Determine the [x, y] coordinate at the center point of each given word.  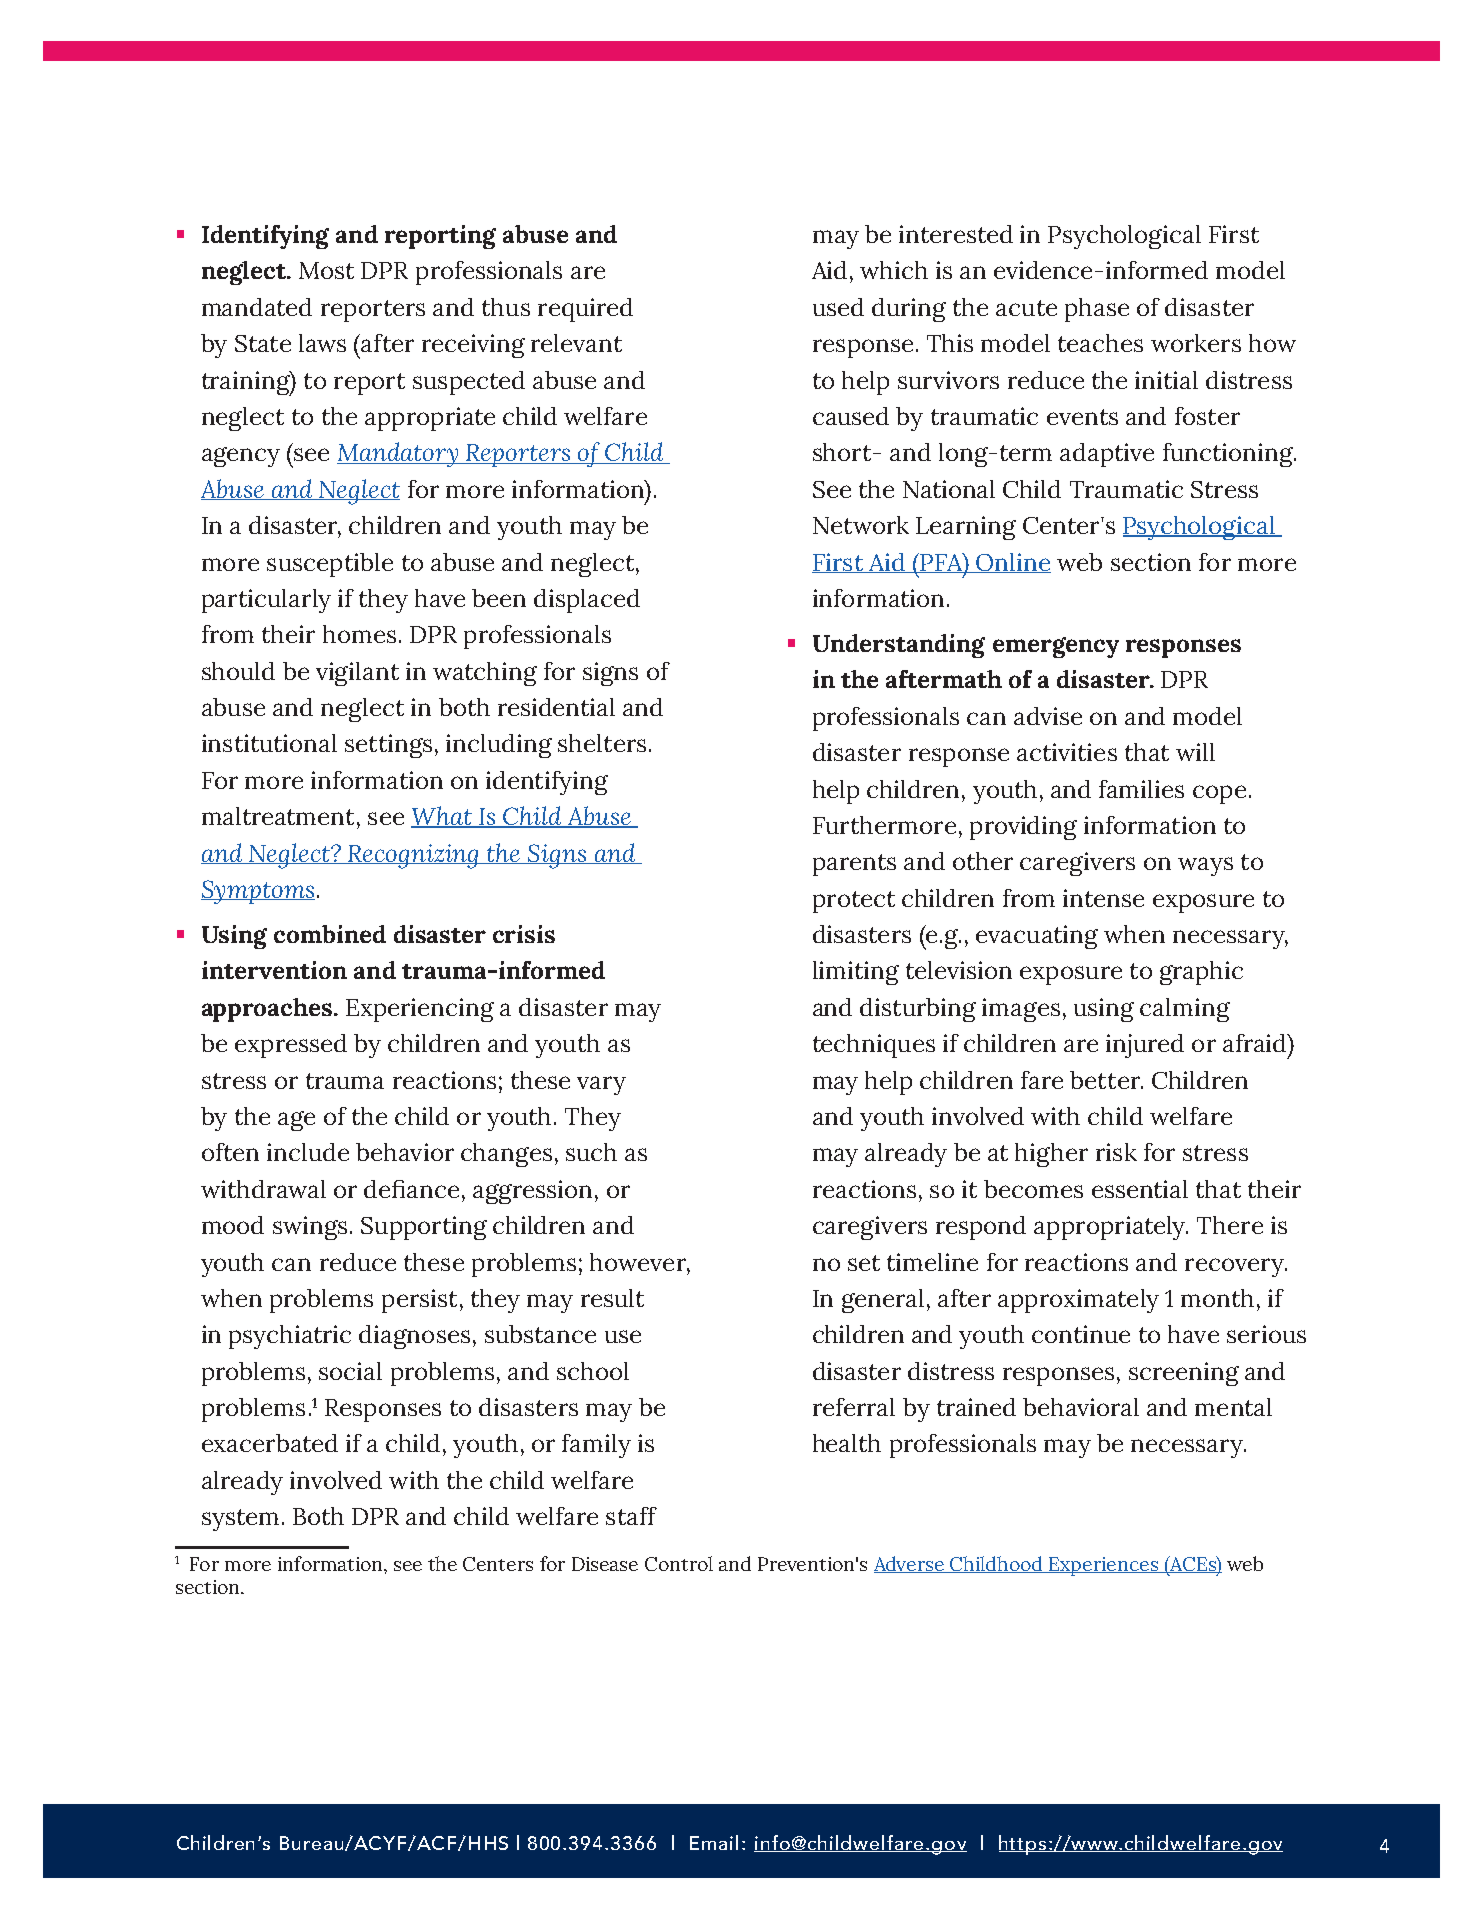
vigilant [357, 674]
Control [679, 1563]
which [894, 270]
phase [1097, 310]
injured [1145, 1046]
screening [1184, 1374]
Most [326, 270]
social [350, 1371]
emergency [1056, 647]
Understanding [899, 646]
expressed [291, 1046]
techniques [874, 1046]
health [847, 1443]
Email [714, 1842]
